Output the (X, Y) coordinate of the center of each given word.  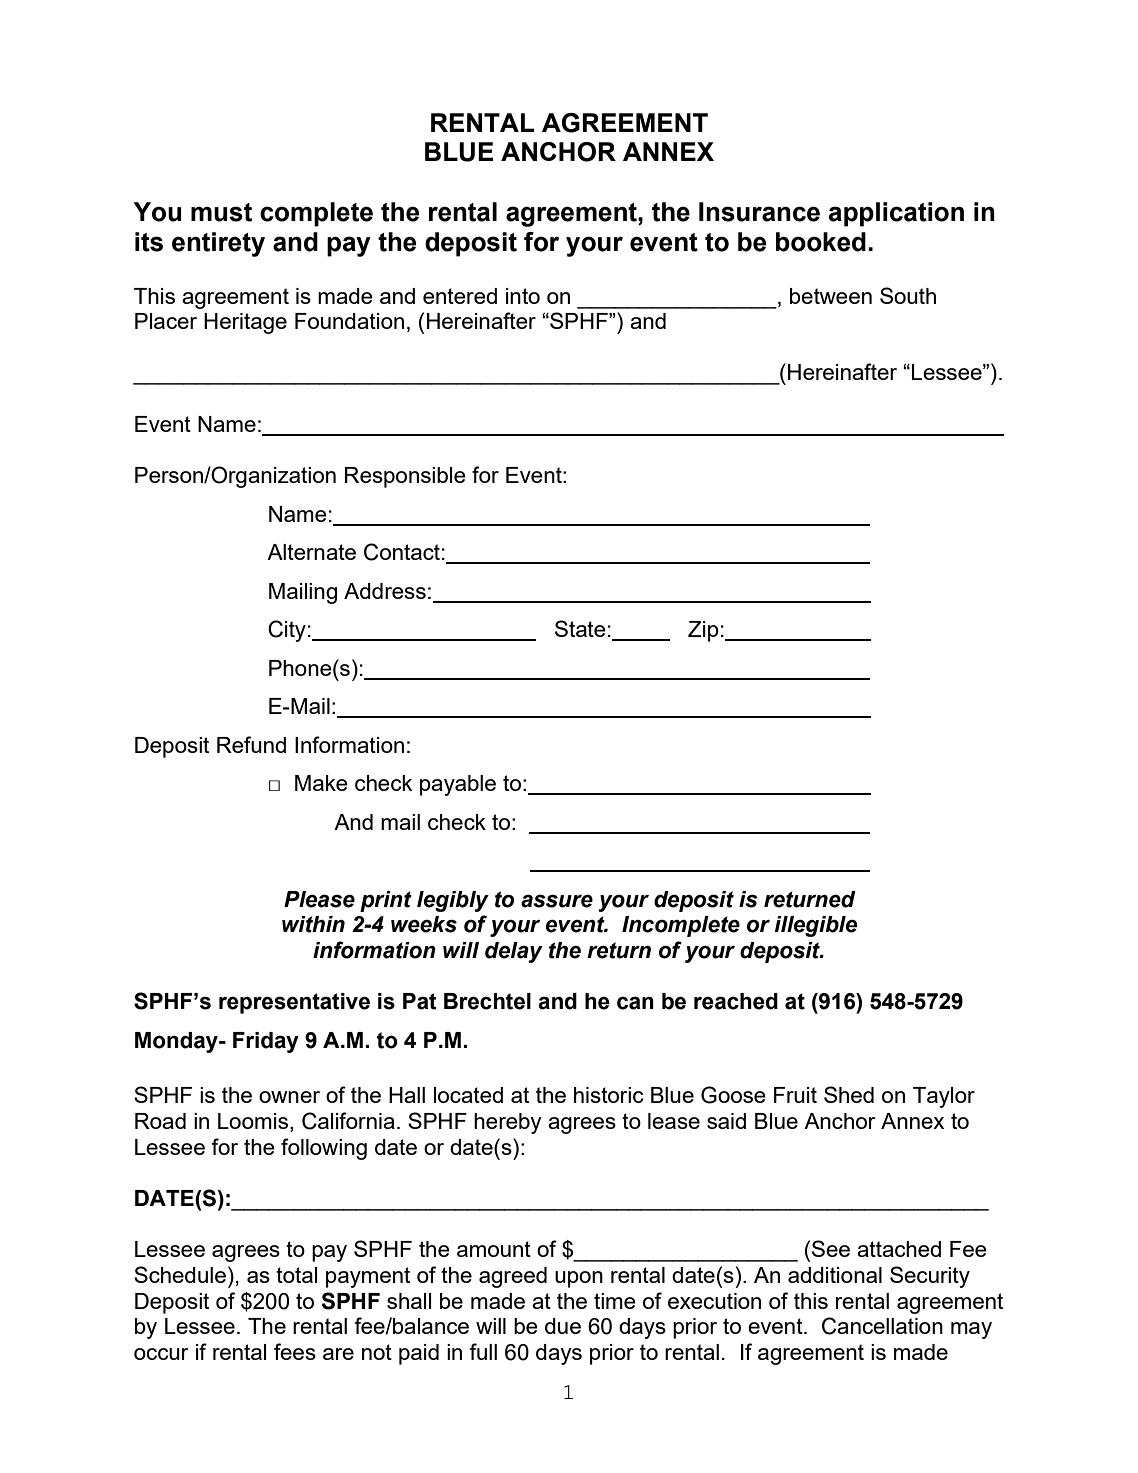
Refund (251, 744)
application (896, 214)
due (563, 1326)
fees (295, 1351)
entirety (218, 244)
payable (458, 785)
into (523, 296)
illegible (816, 926)
